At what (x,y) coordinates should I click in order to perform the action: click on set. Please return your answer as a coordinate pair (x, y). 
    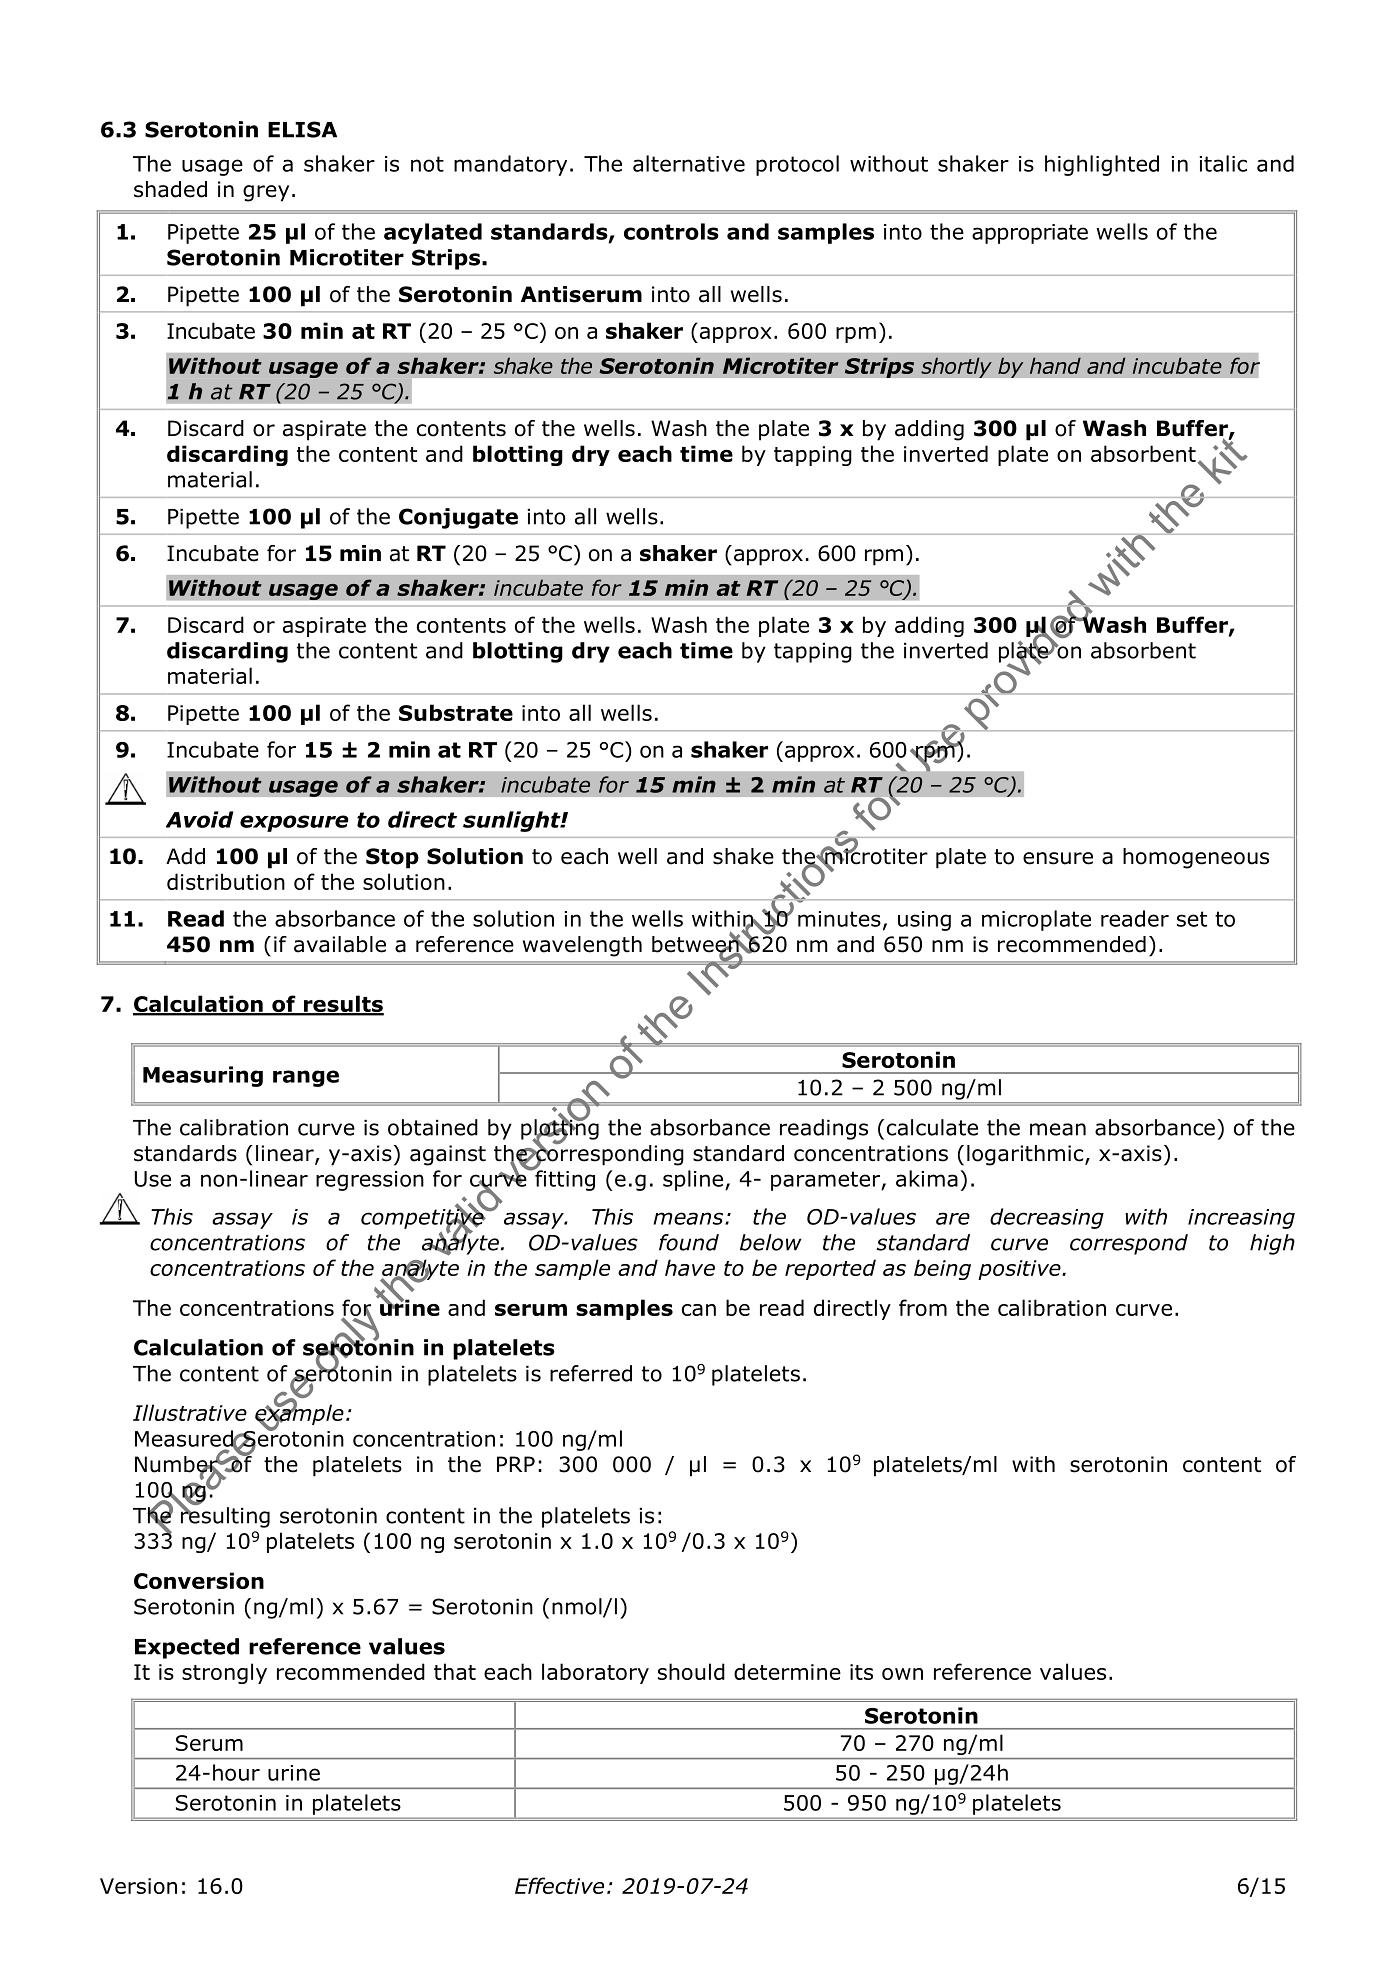
    Looking at the image, I should click on (1192, 919).
